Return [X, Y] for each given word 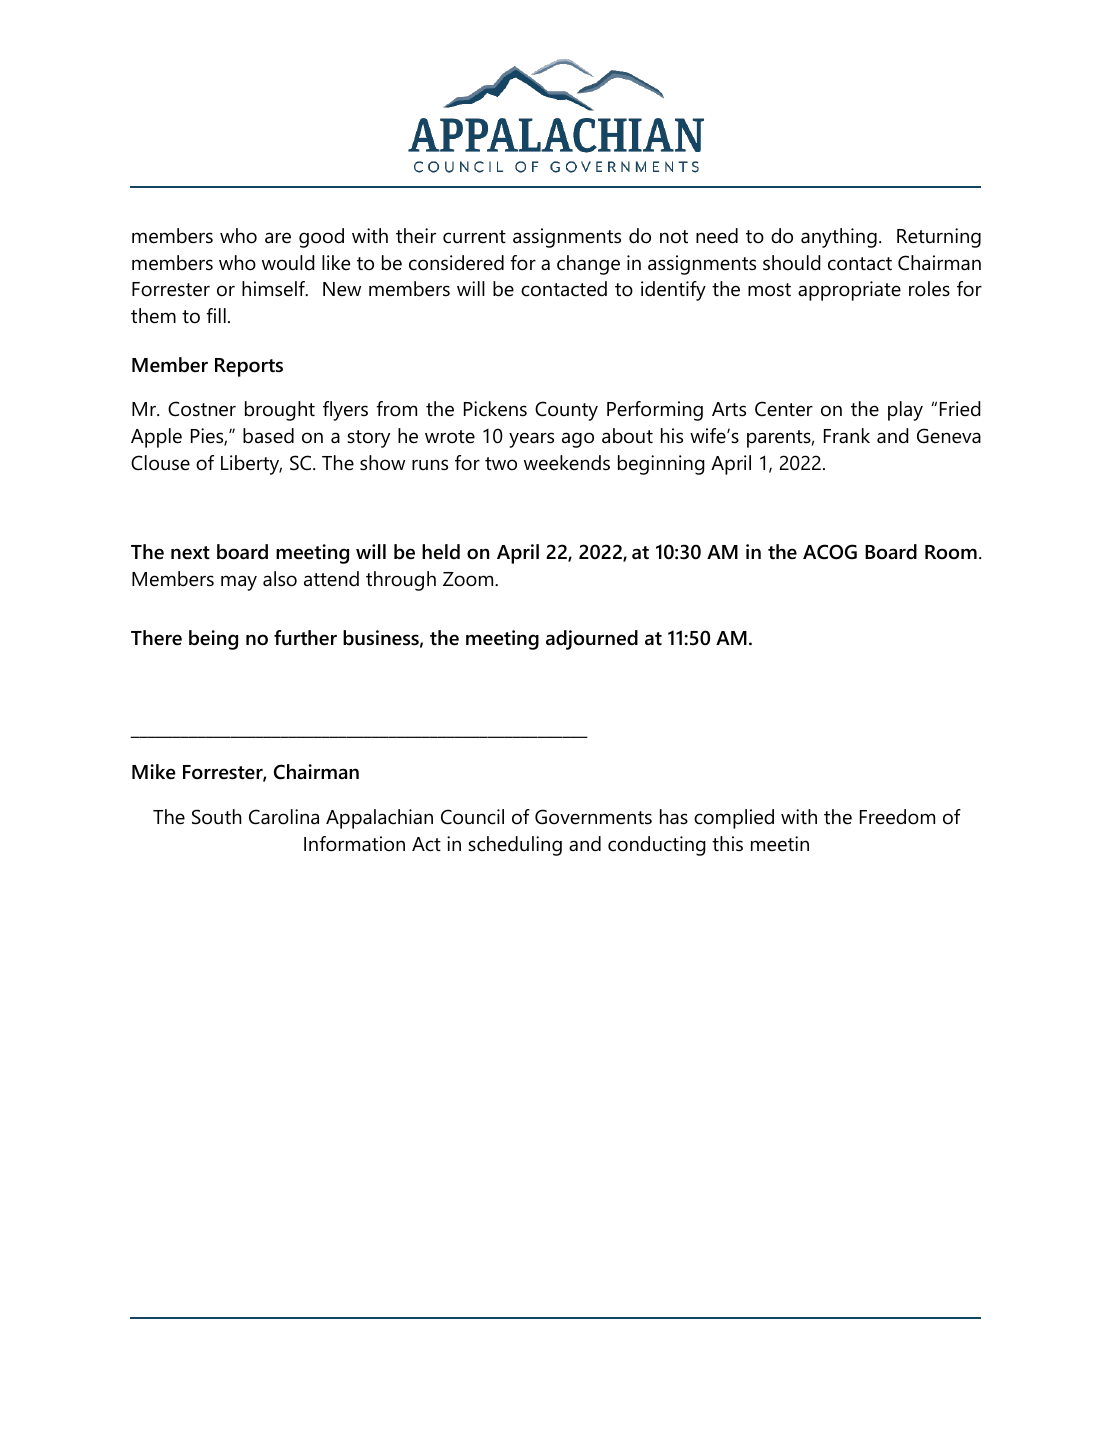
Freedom [897, 817]
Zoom [469, 579]
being [213, 640]
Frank [847, 435]
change [588, 265]
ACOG [830, 552]
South [217, 817]
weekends [567, 463]
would [288, 263]
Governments [593, 817]
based [268, 436]
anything [839, 238]
